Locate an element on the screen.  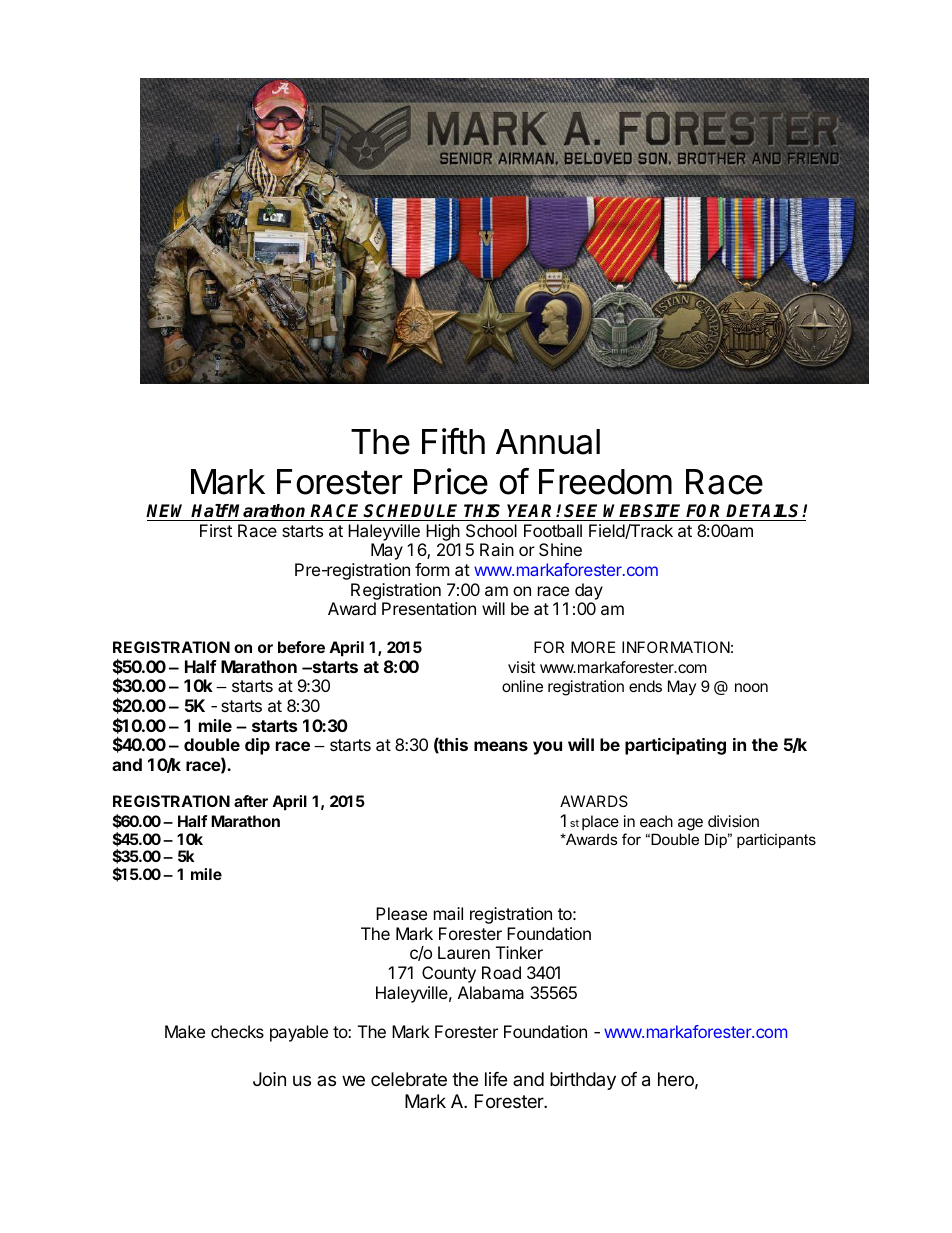
Join is located at coordinates (269, 1079).
